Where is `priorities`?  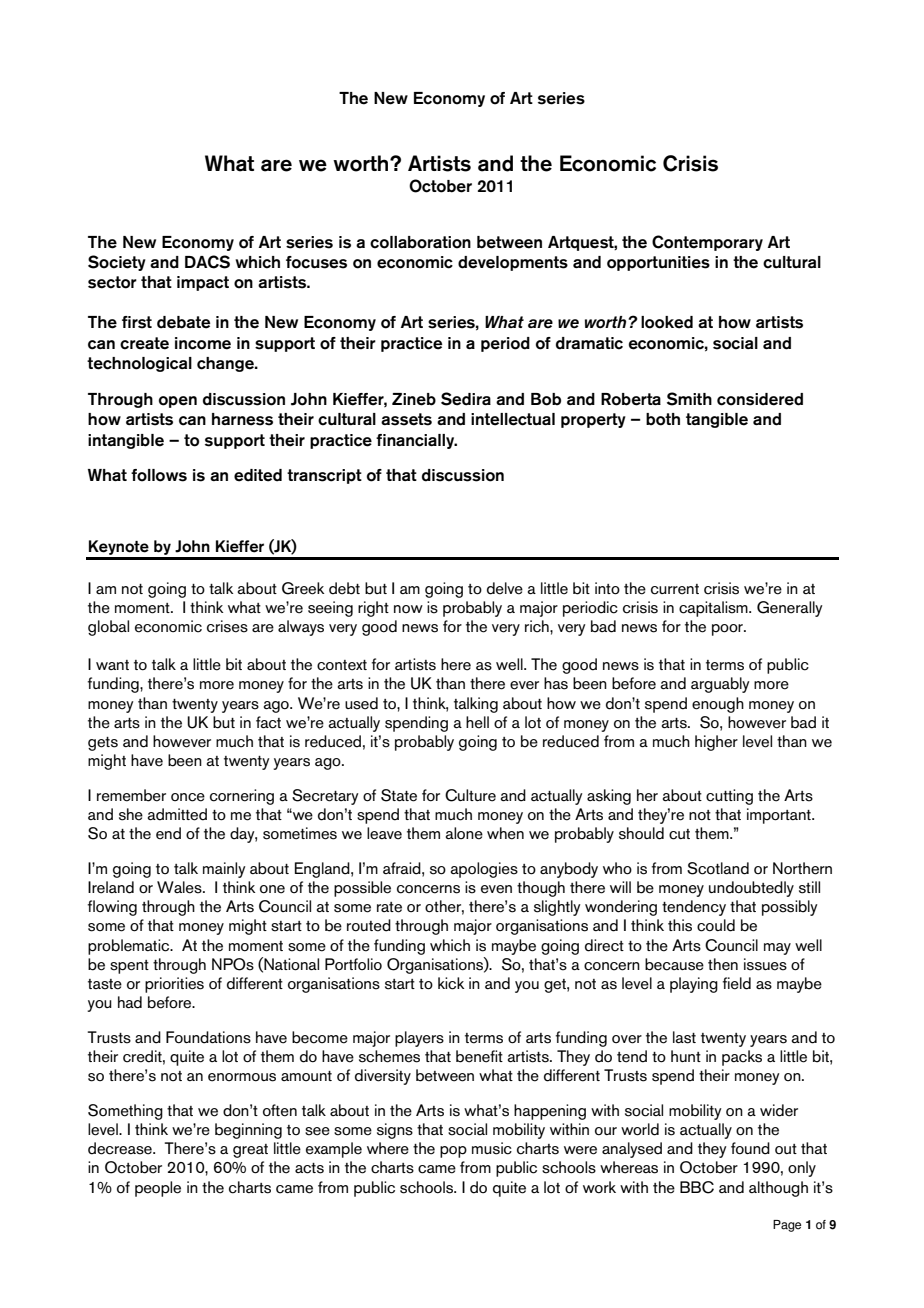
priorities is located at coordinates (174, 985).
